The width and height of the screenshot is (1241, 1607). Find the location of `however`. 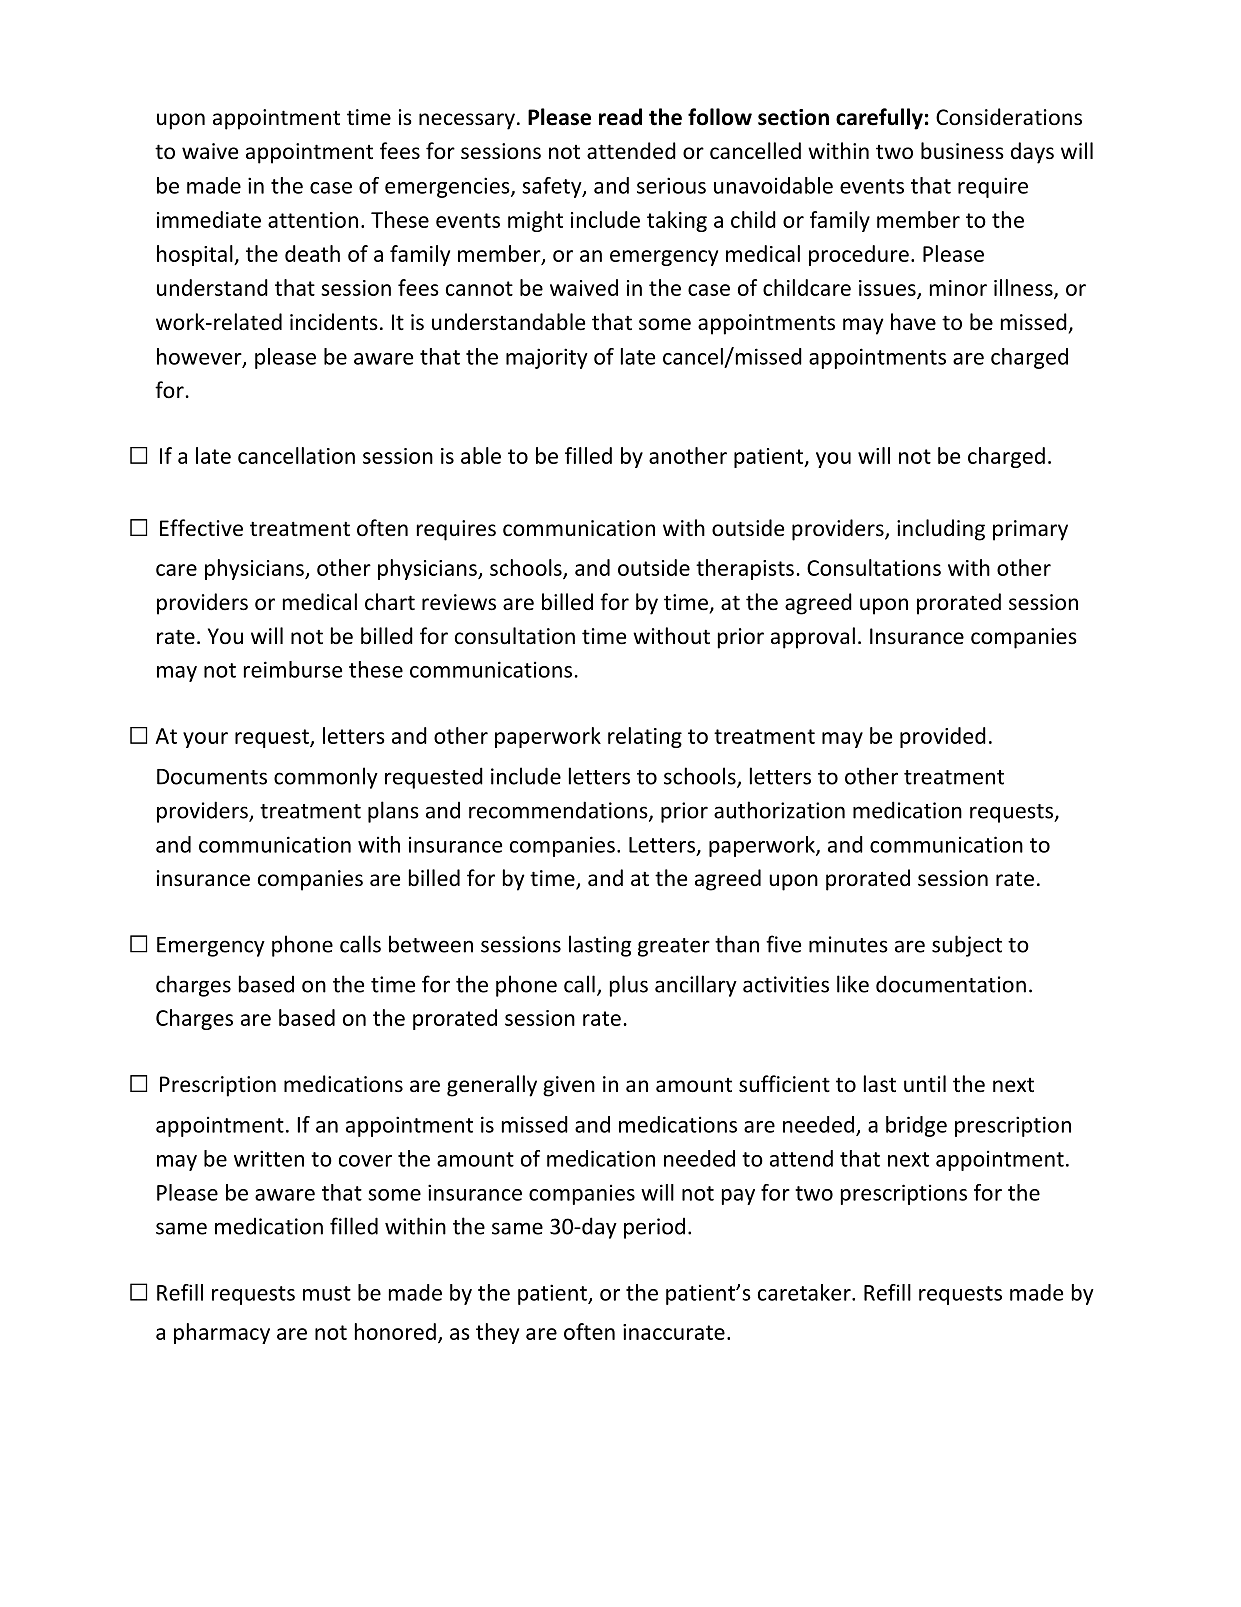

however is located at coordinates (200, 357).
